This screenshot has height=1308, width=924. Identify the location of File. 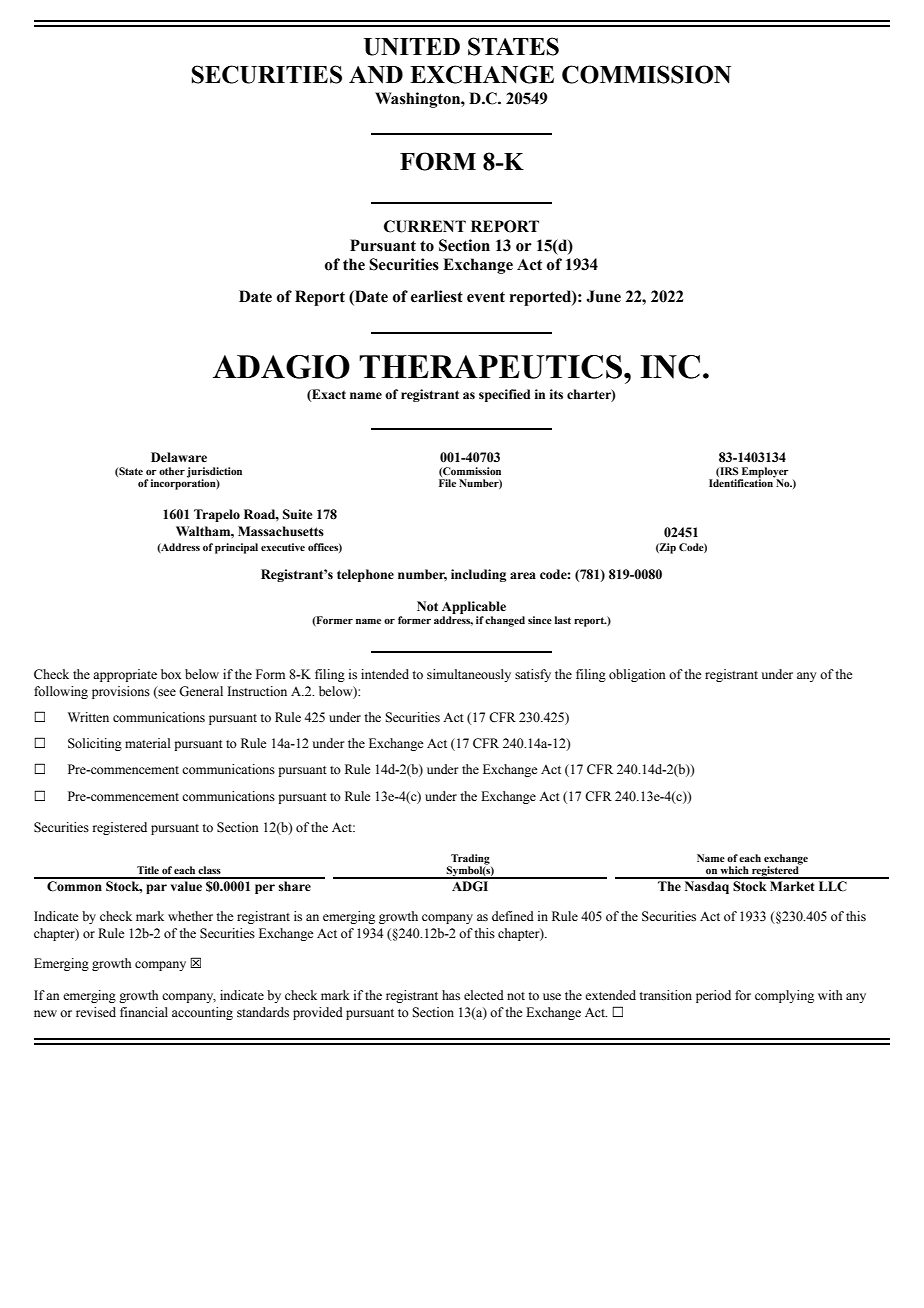
(447, 483).
